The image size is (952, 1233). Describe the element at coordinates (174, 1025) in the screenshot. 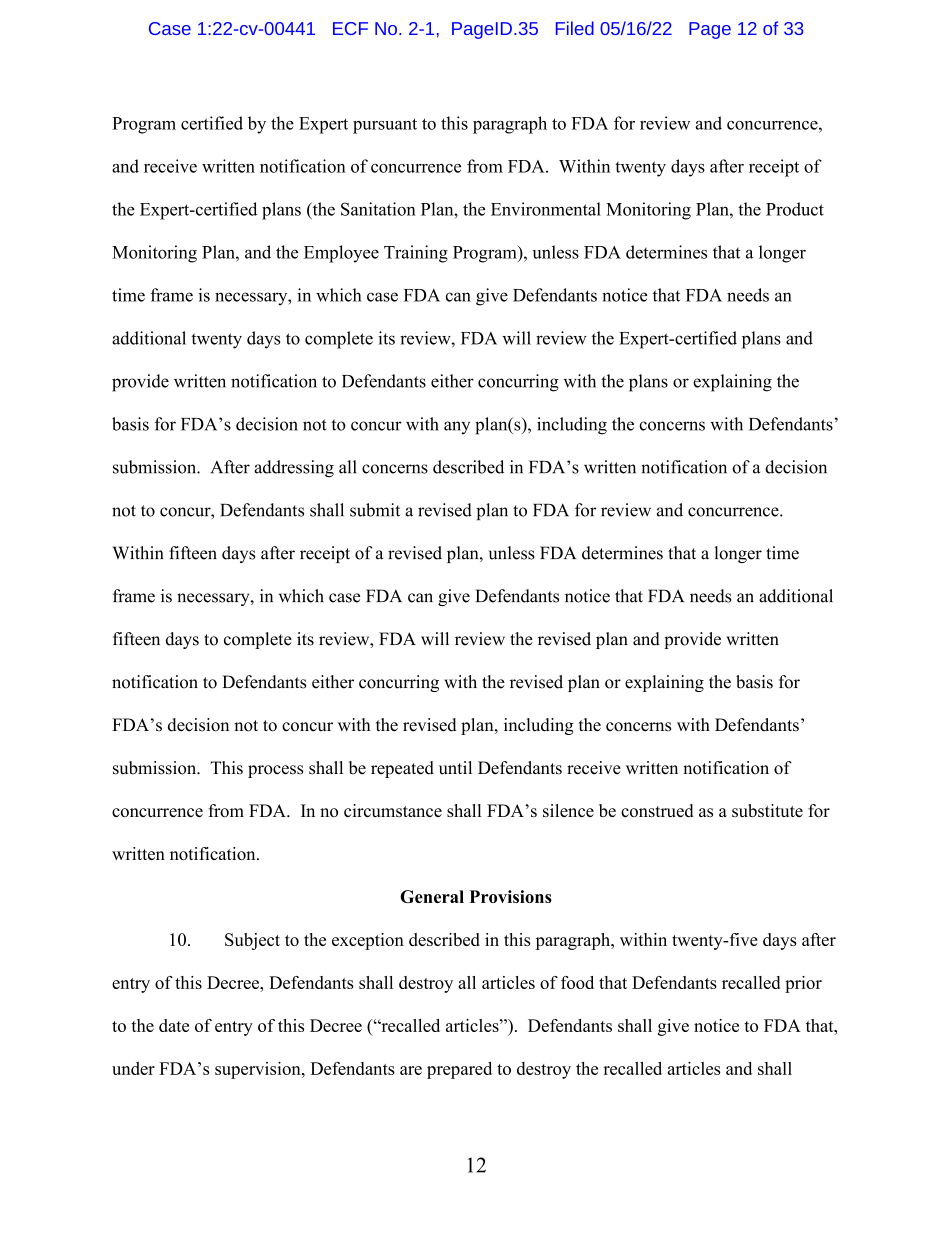

I see `date` at that location.
